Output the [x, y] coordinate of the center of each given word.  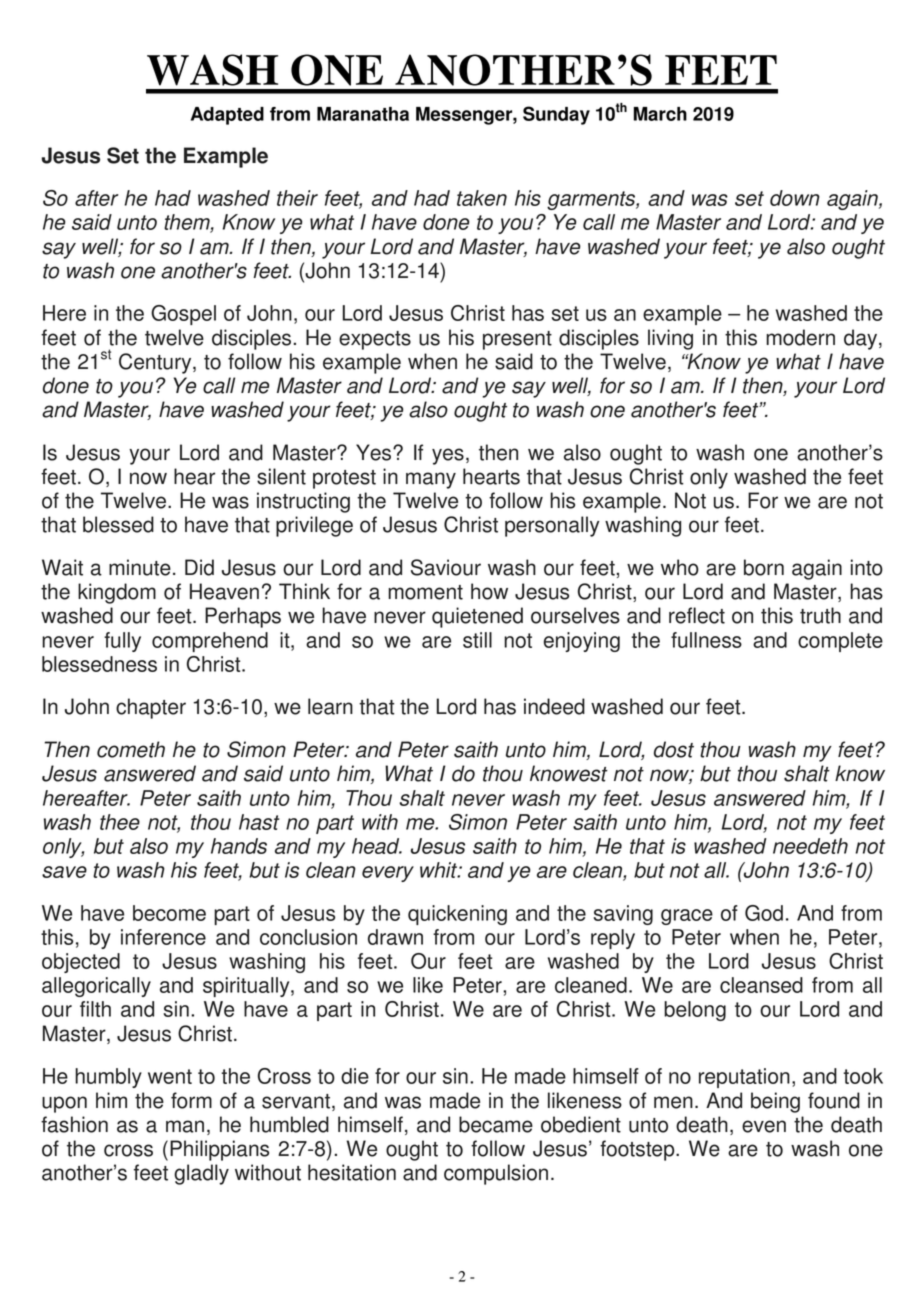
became [496, 1124]
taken [482, 198]
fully [122, 642]
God [764, 913]
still [477, 640]
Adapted [227, 116]
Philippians [219, 1150]
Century [156, 363]
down [795, 198]
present [517, 340]
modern [800, 337]
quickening [457, 915]
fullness [706, 640]
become [169, 913]
